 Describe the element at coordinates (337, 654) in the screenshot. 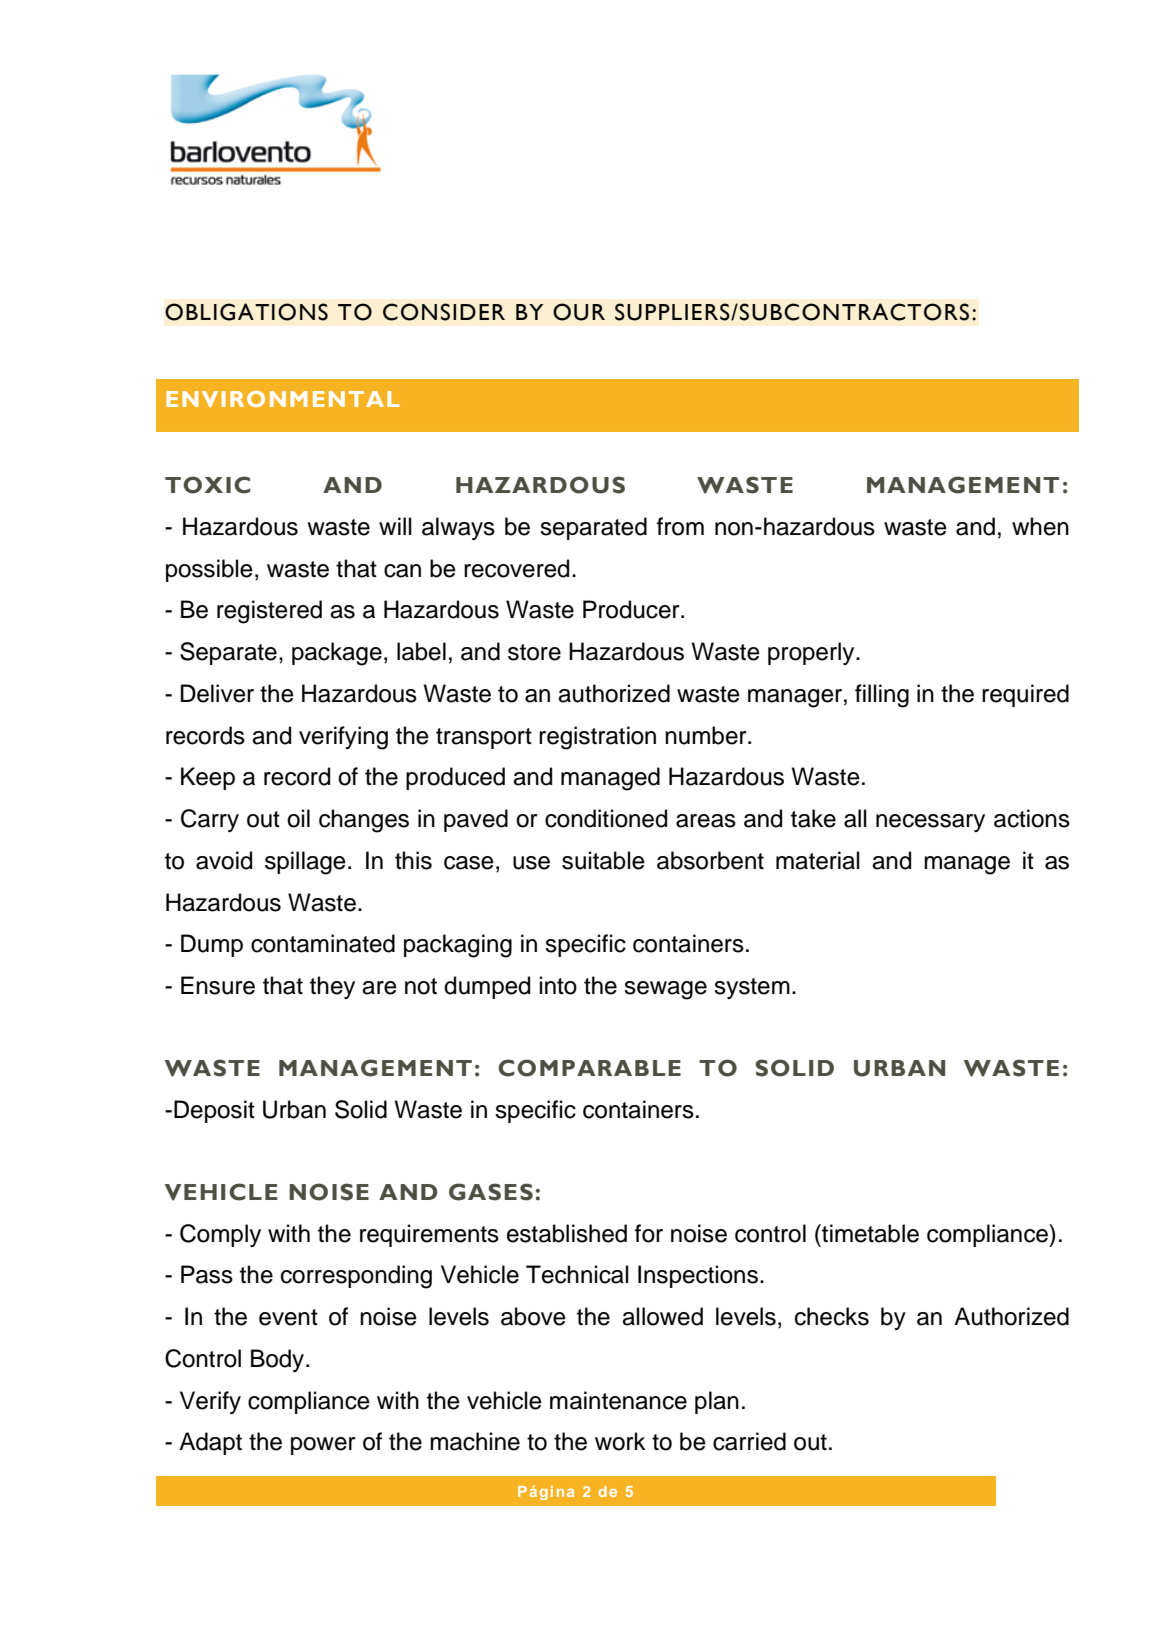

I see `package` at that location.
